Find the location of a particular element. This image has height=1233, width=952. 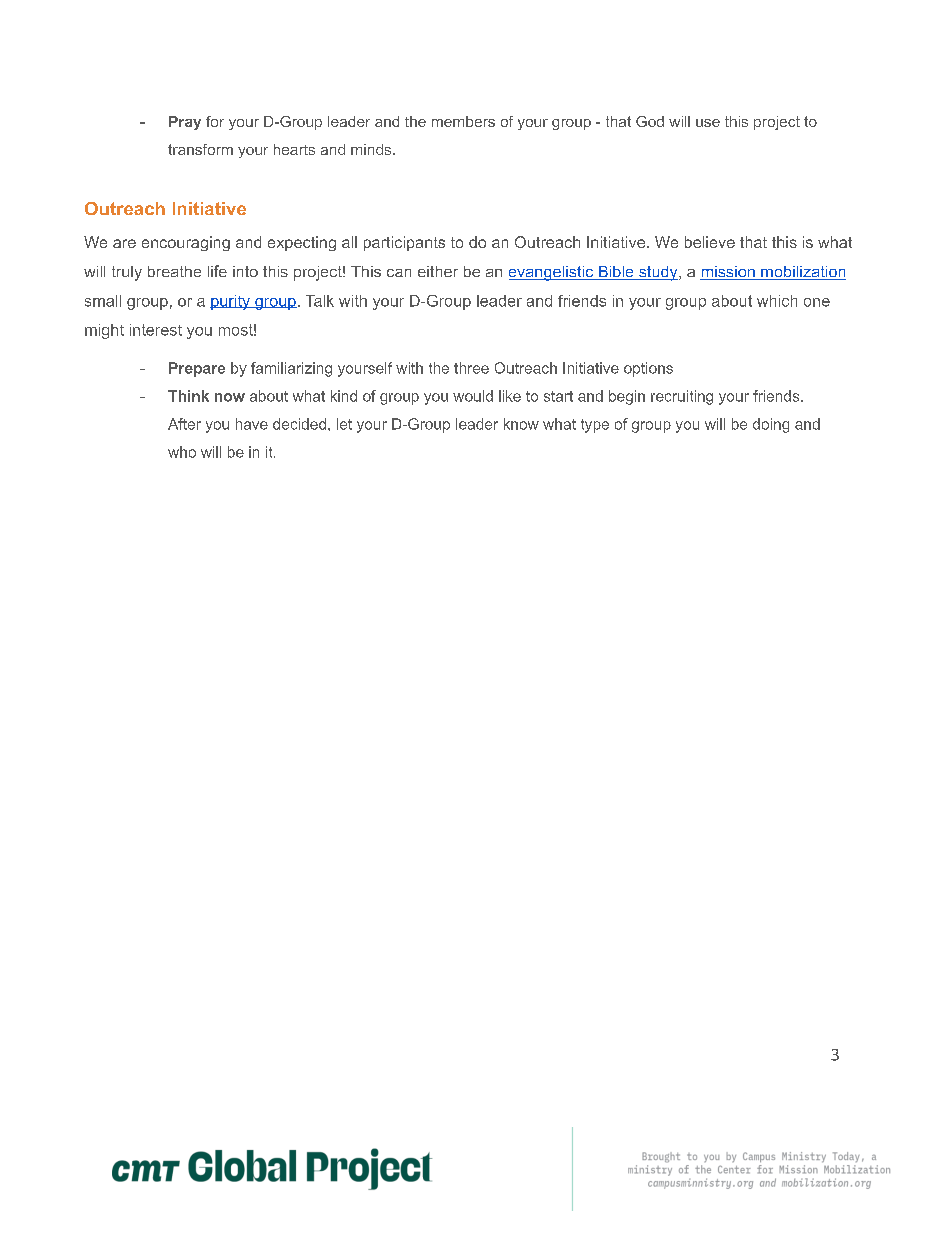

breathe is located at coordinates (174, 271).
